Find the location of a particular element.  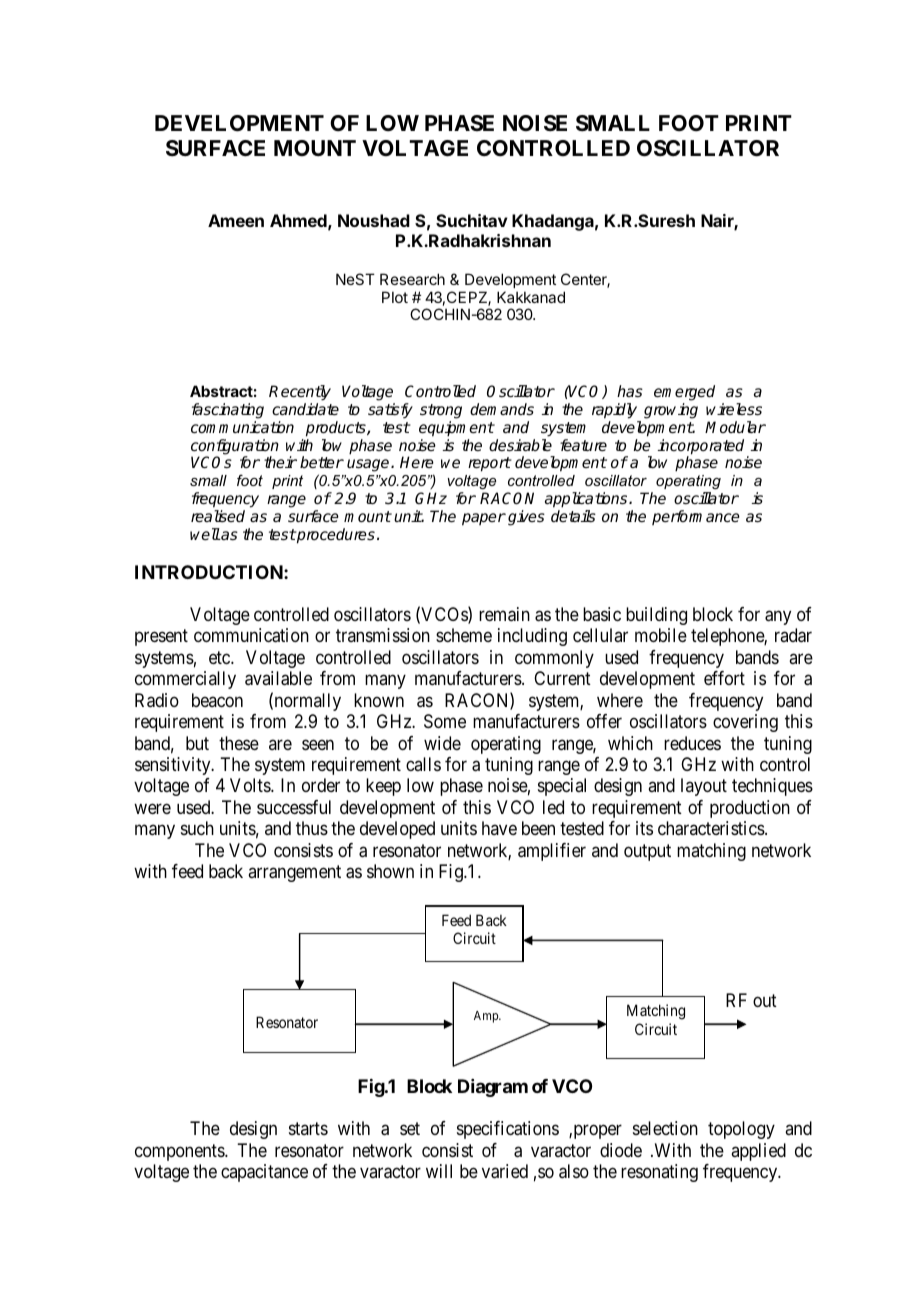

incorporated is located at coordinates (701, 448).
